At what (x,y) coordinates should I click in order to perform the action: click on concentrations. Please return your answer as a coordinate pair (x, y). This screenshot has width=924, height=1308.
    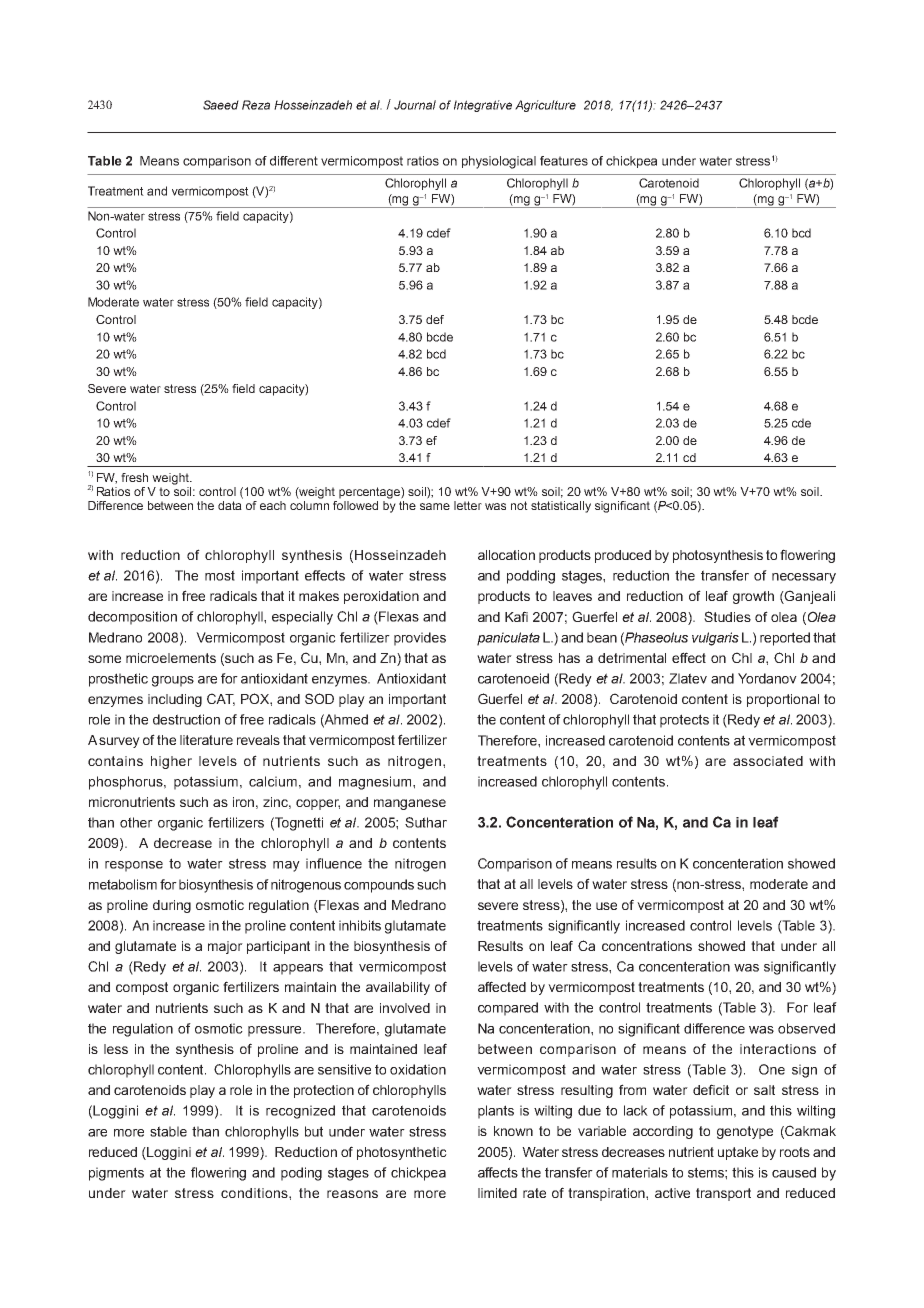
    Looking at the image, I should click on (647, 946).
